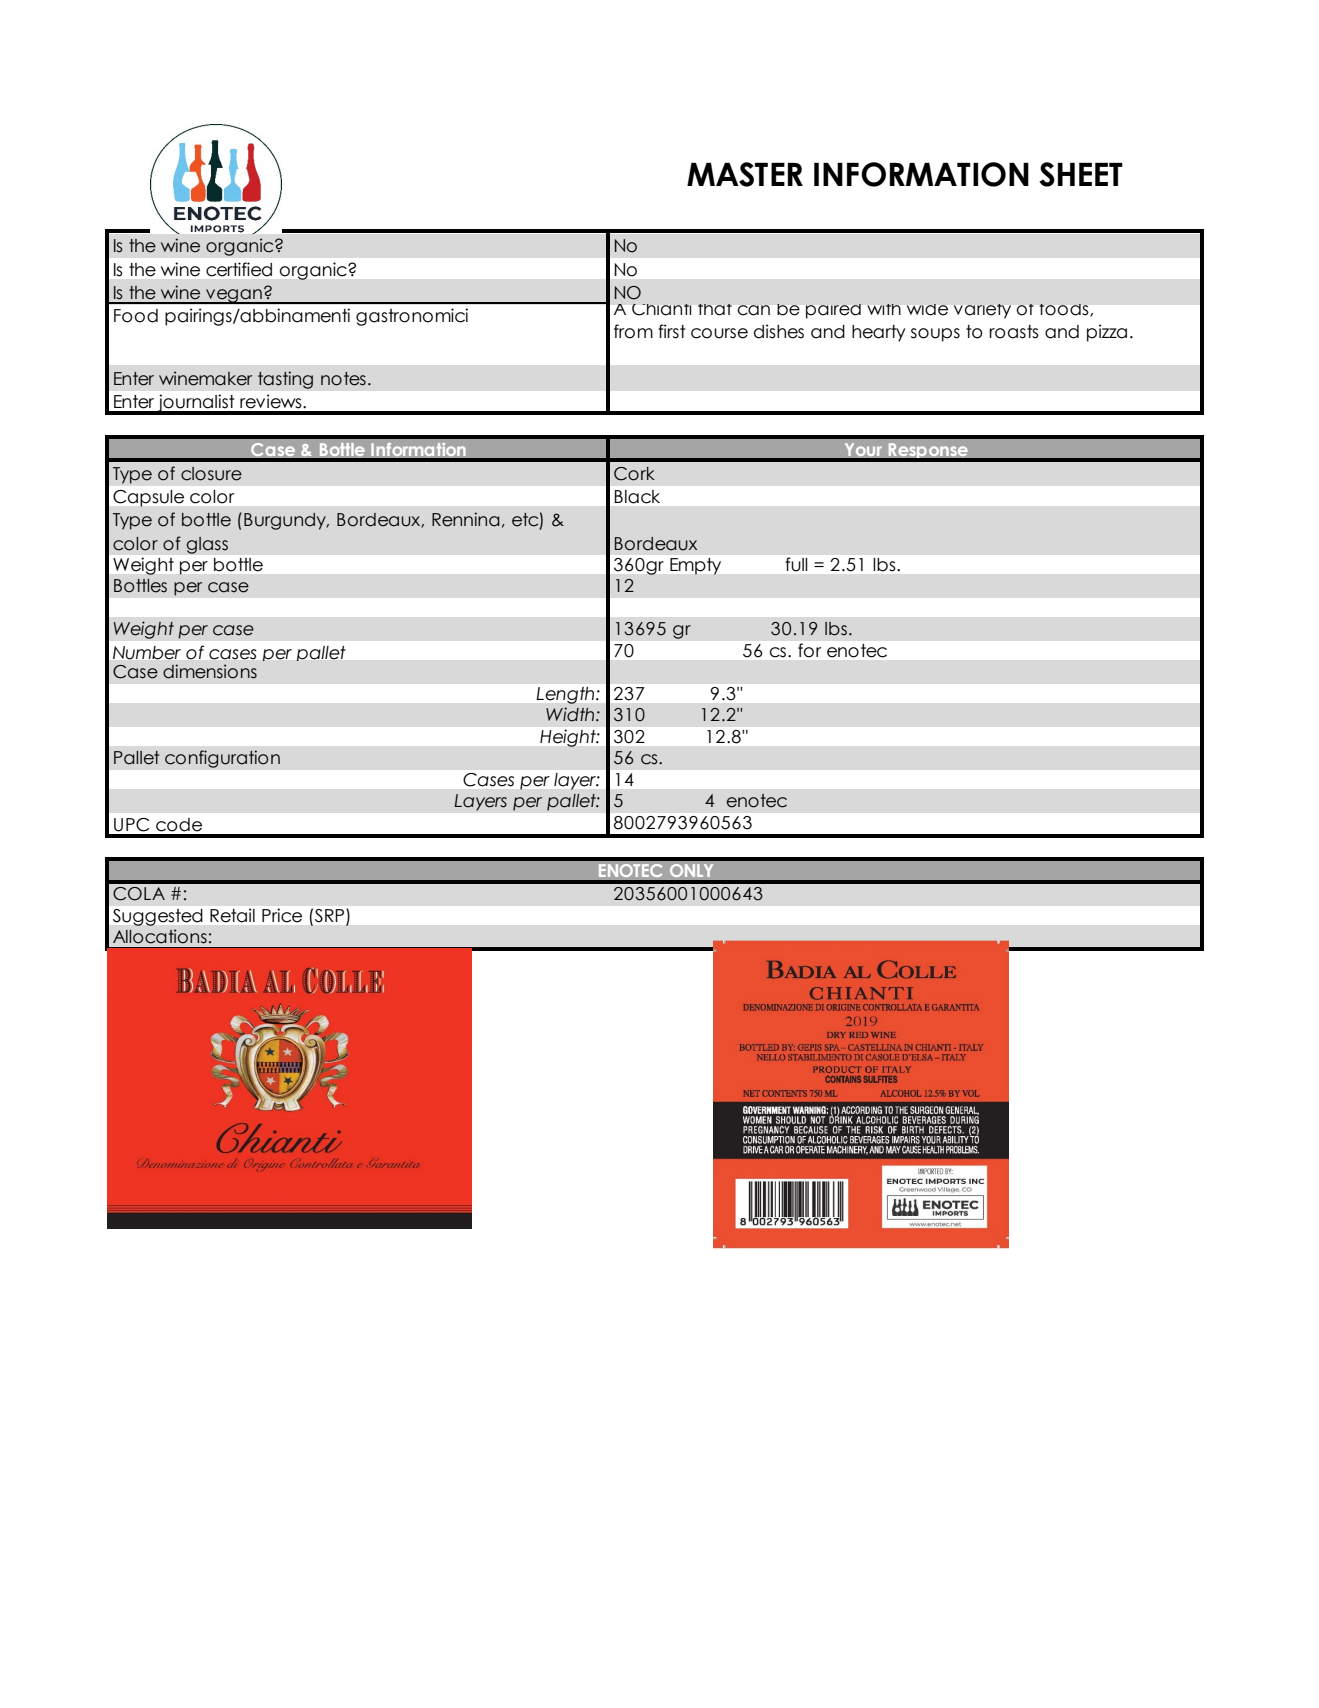 This screenshot has width=1319, height=1708. I want to click on Empty, so click(695, 566).
